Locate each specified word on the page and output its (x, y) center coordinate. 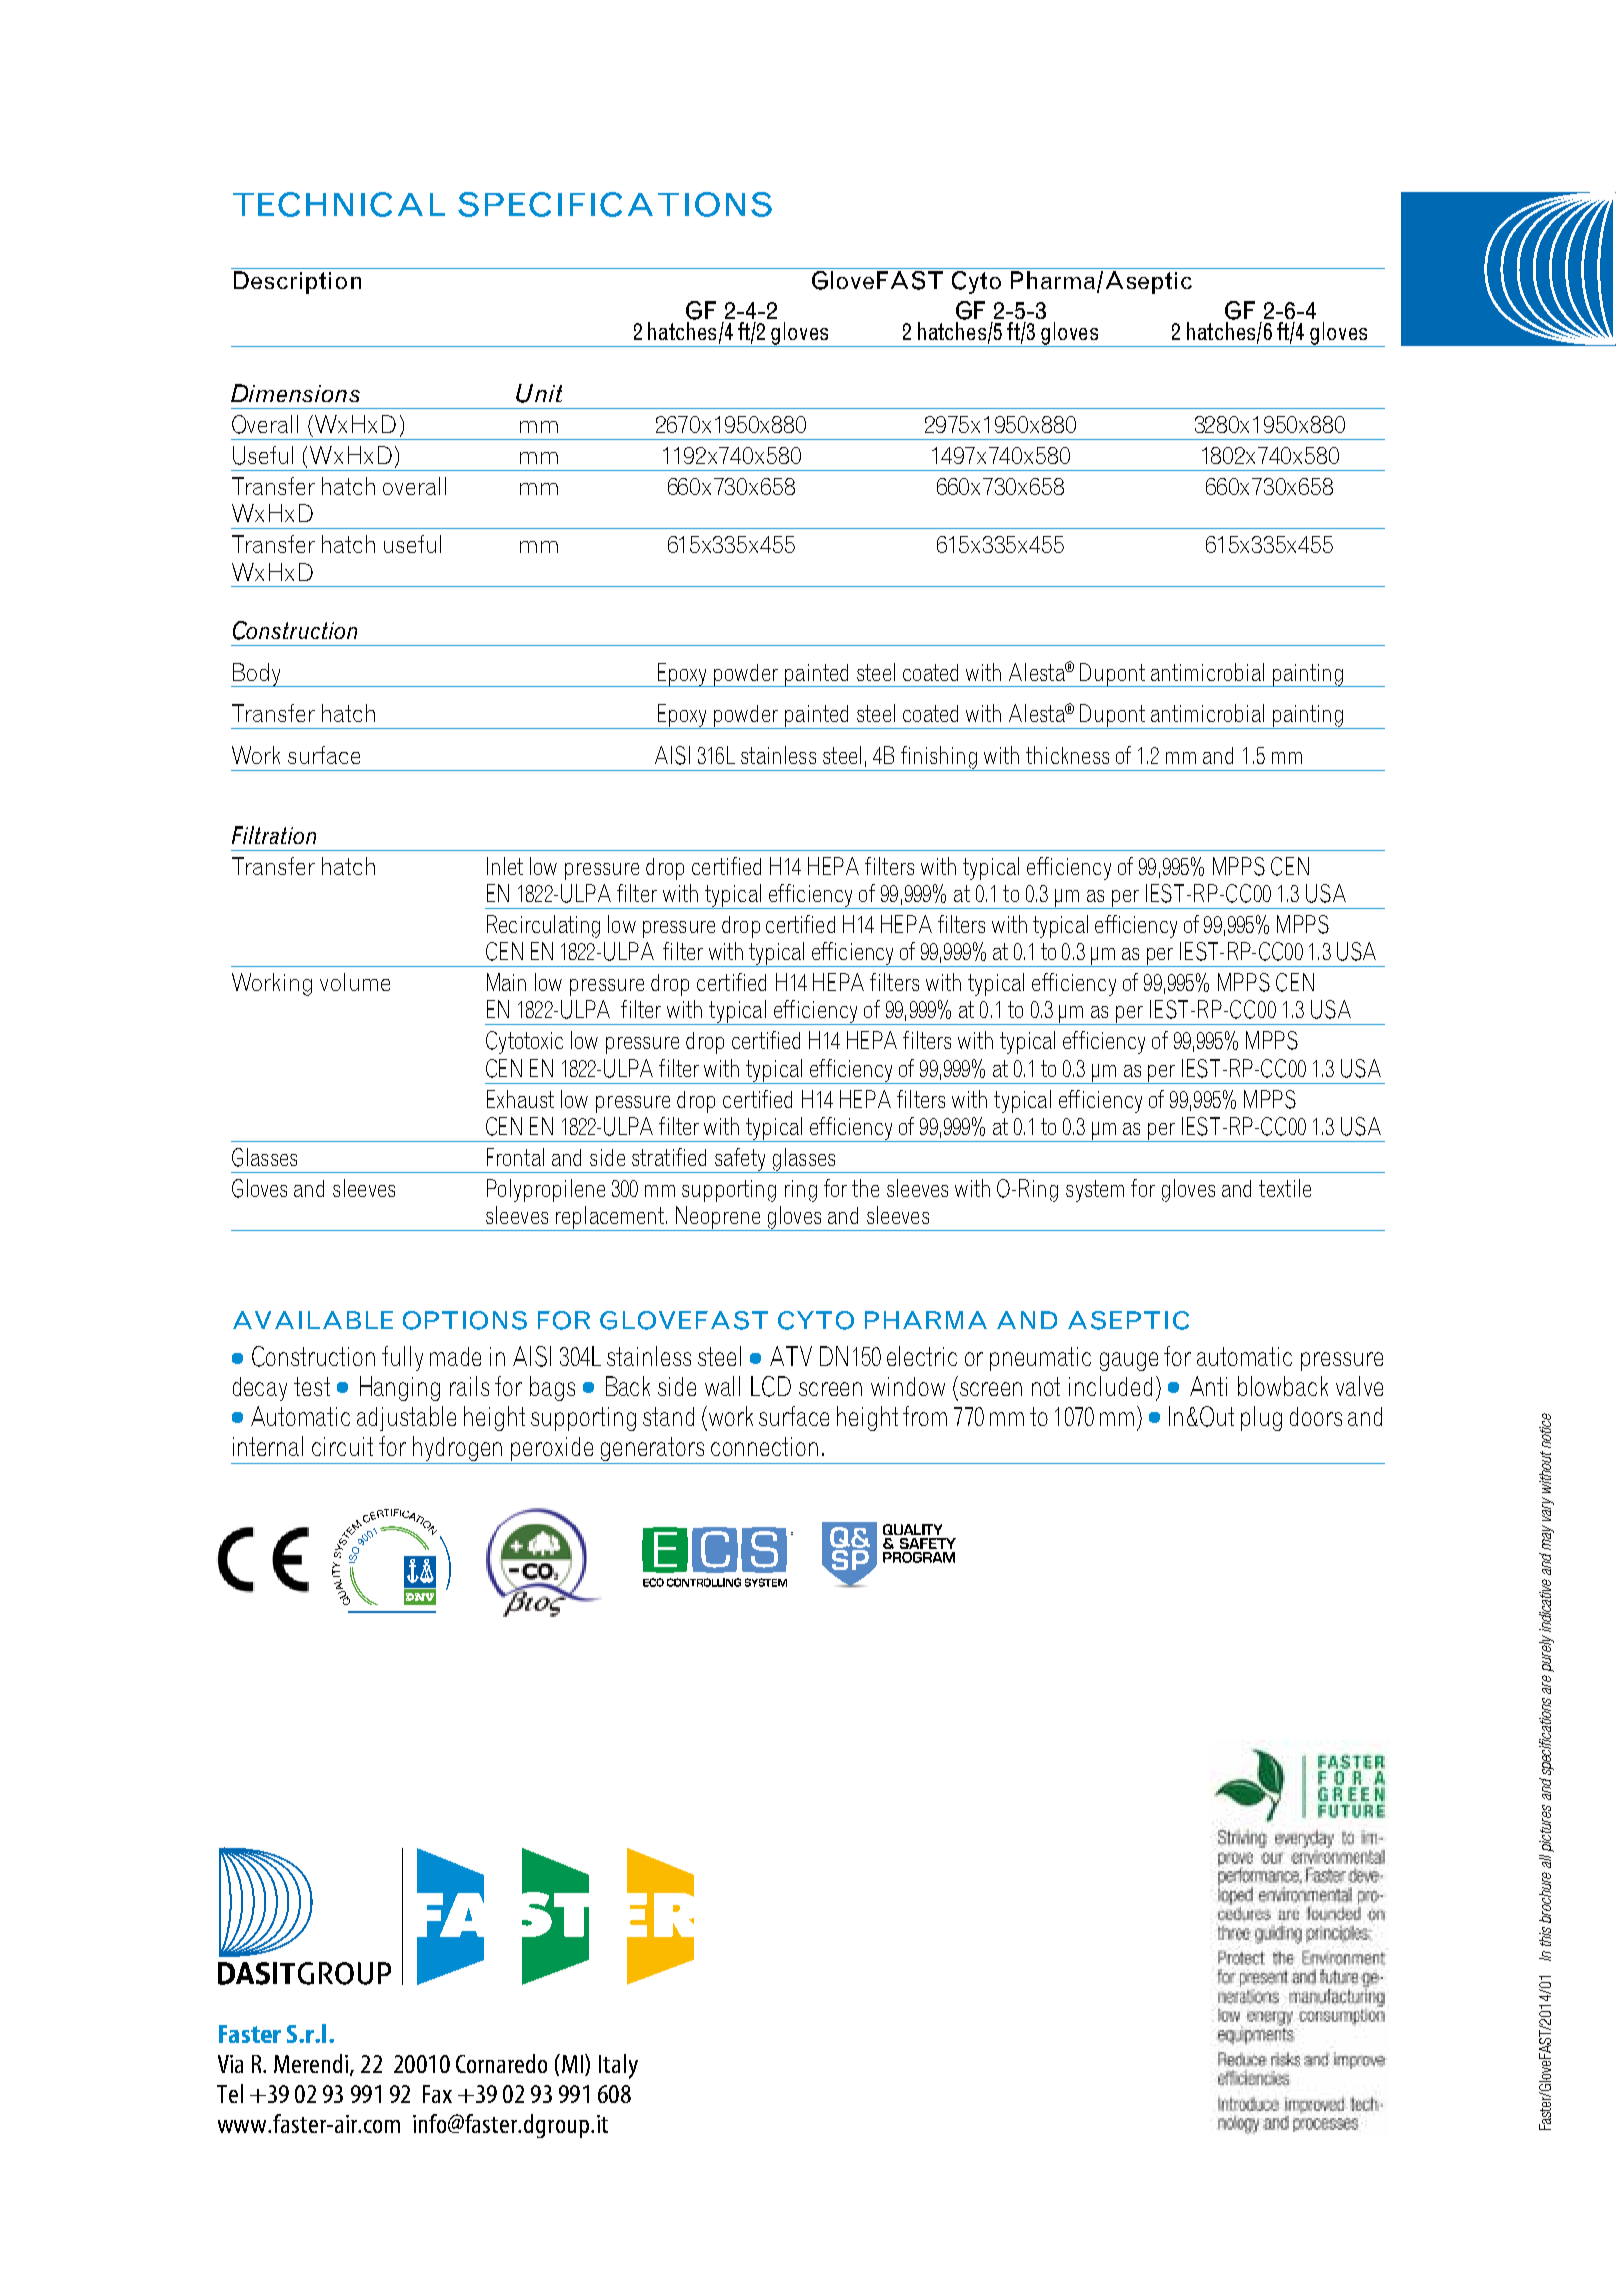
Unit (539, 393)
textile (1285, 1188)
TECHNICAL (339, 204)
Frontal (515, 1157)
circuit (342, 1446)
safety (740, 1160)
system (1095, 1191)
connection (764, 1446)
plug (1261, 1418)
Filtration (274, 835)
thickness (1067, 755)
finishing (939, 758)
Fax (437, 2094)
